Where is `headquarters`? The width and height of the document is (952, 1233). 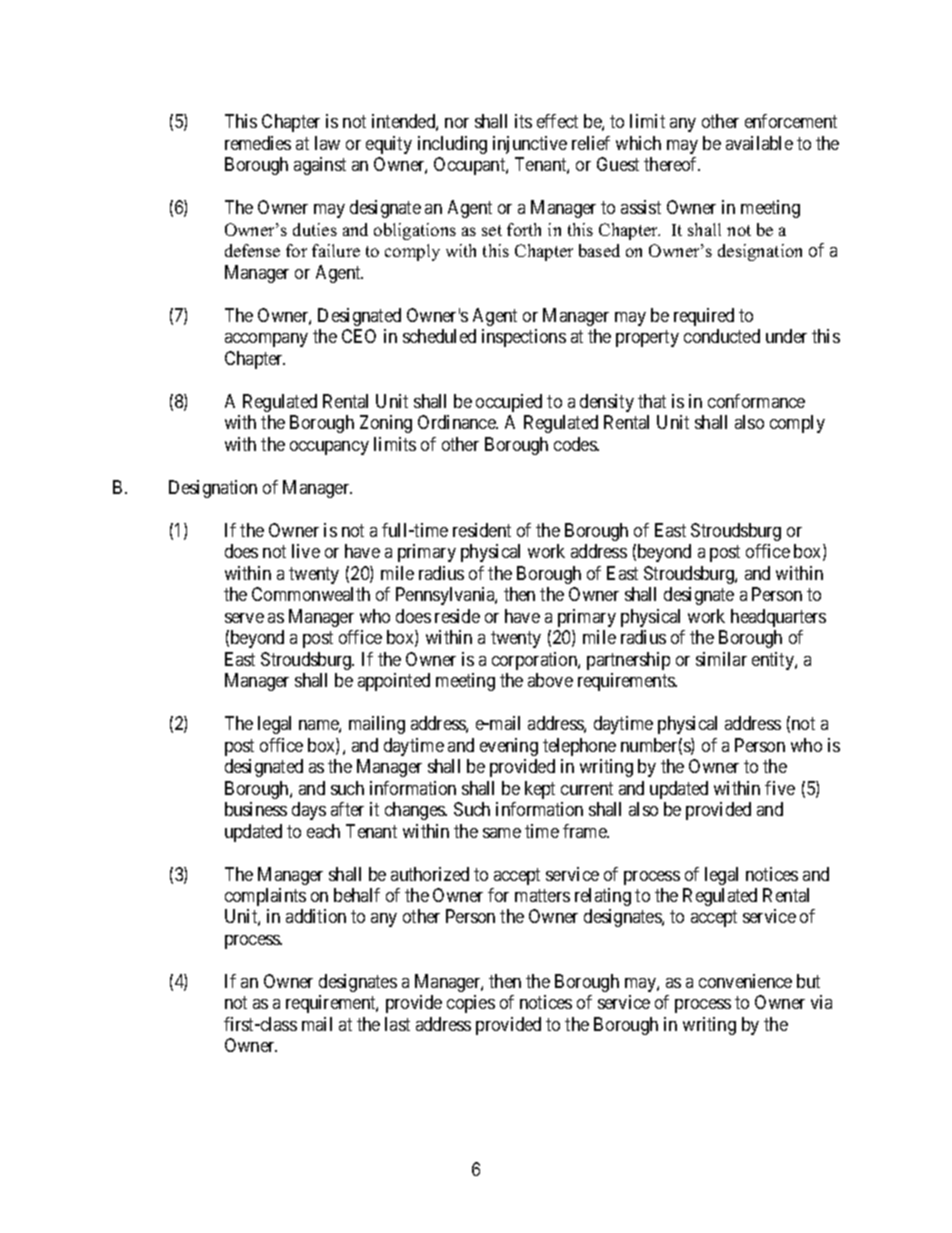
headquarters is located at coordinates (778, 618).
